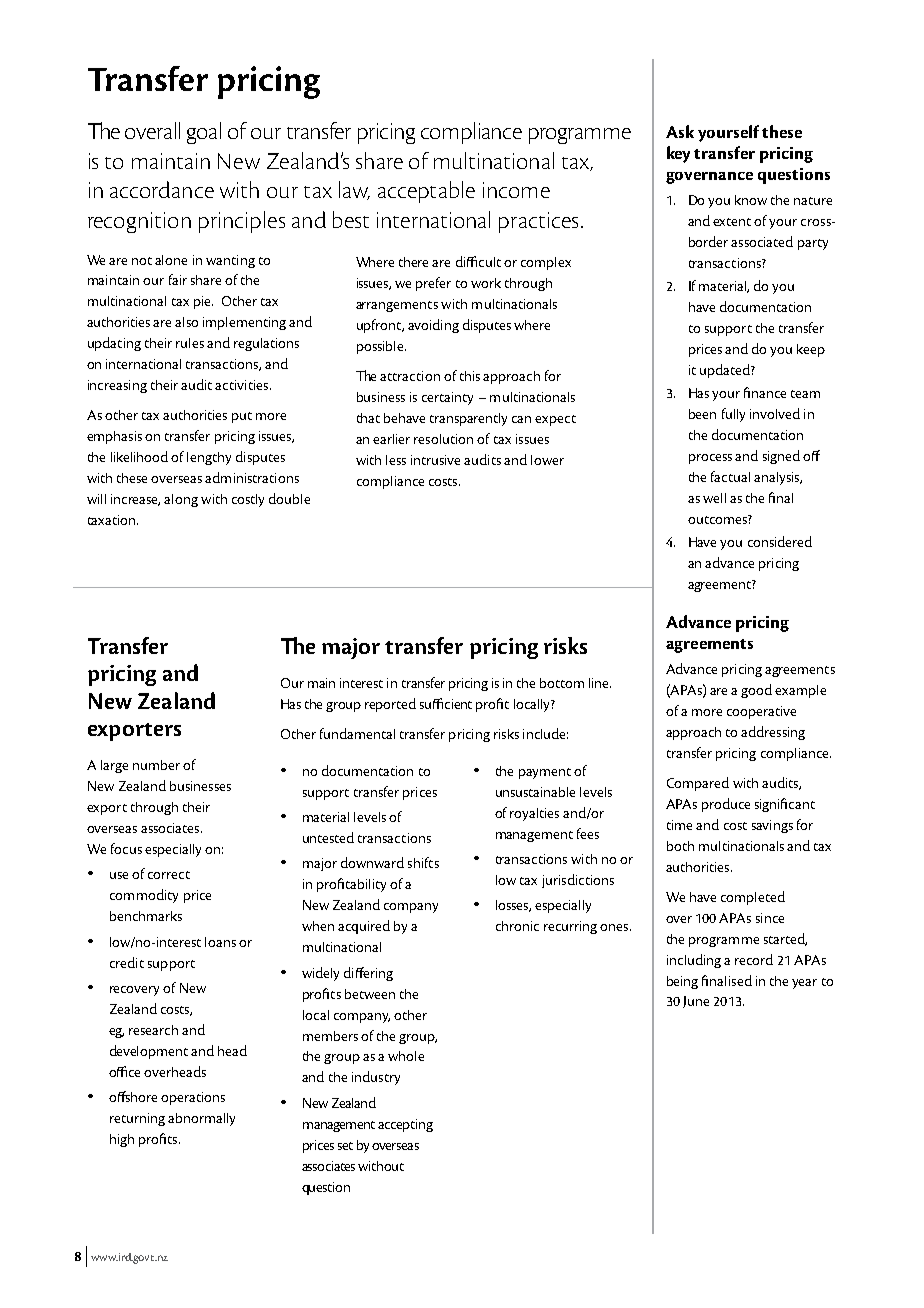 Image resolution: width=924 pixels, height=1308 pixels. What do you see at coordinates (678, 154) in the document?
I see `key` at bounding box center [678, 154].
